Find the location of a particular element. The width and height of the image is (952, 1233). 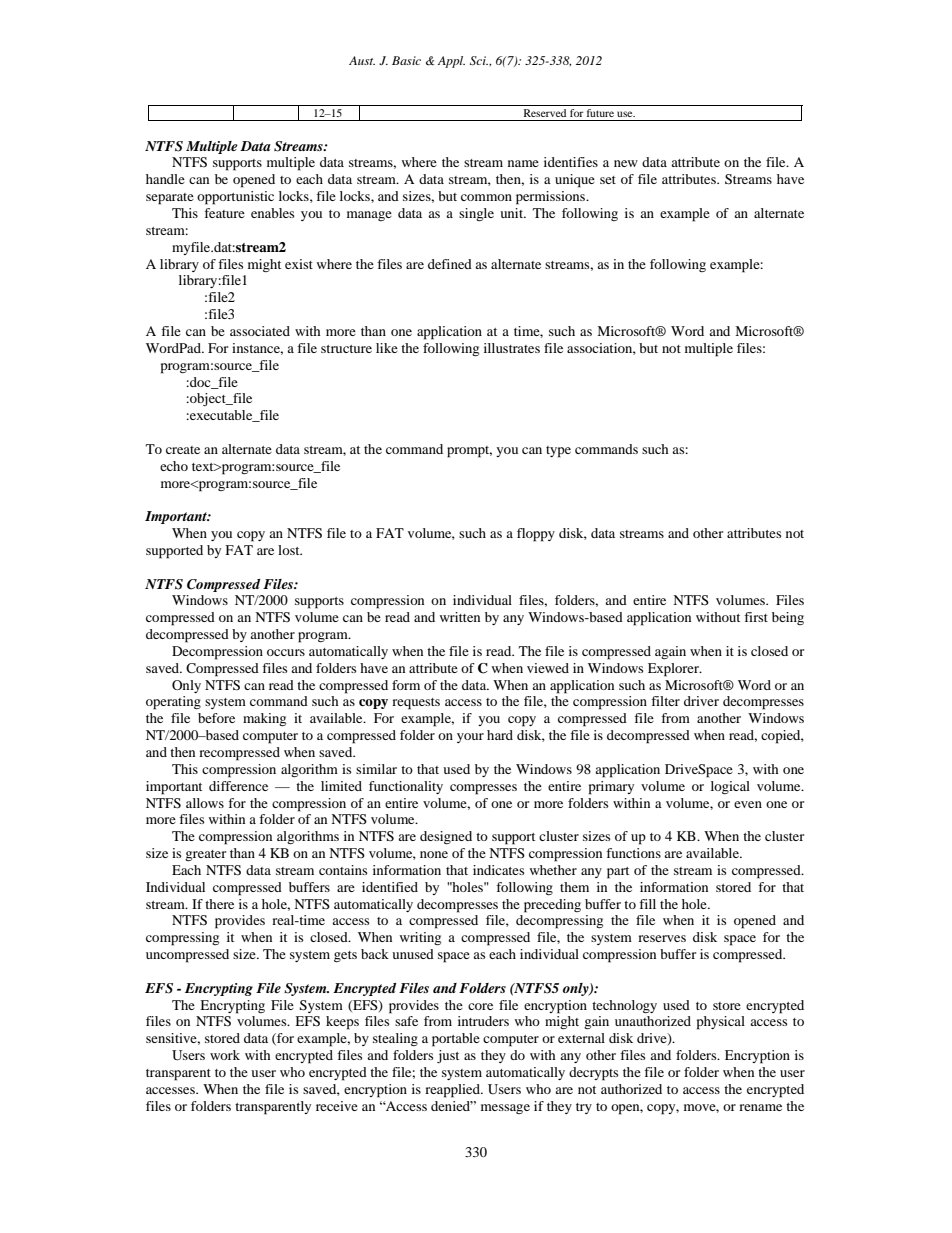

making is located at coordinates (264, 719).
